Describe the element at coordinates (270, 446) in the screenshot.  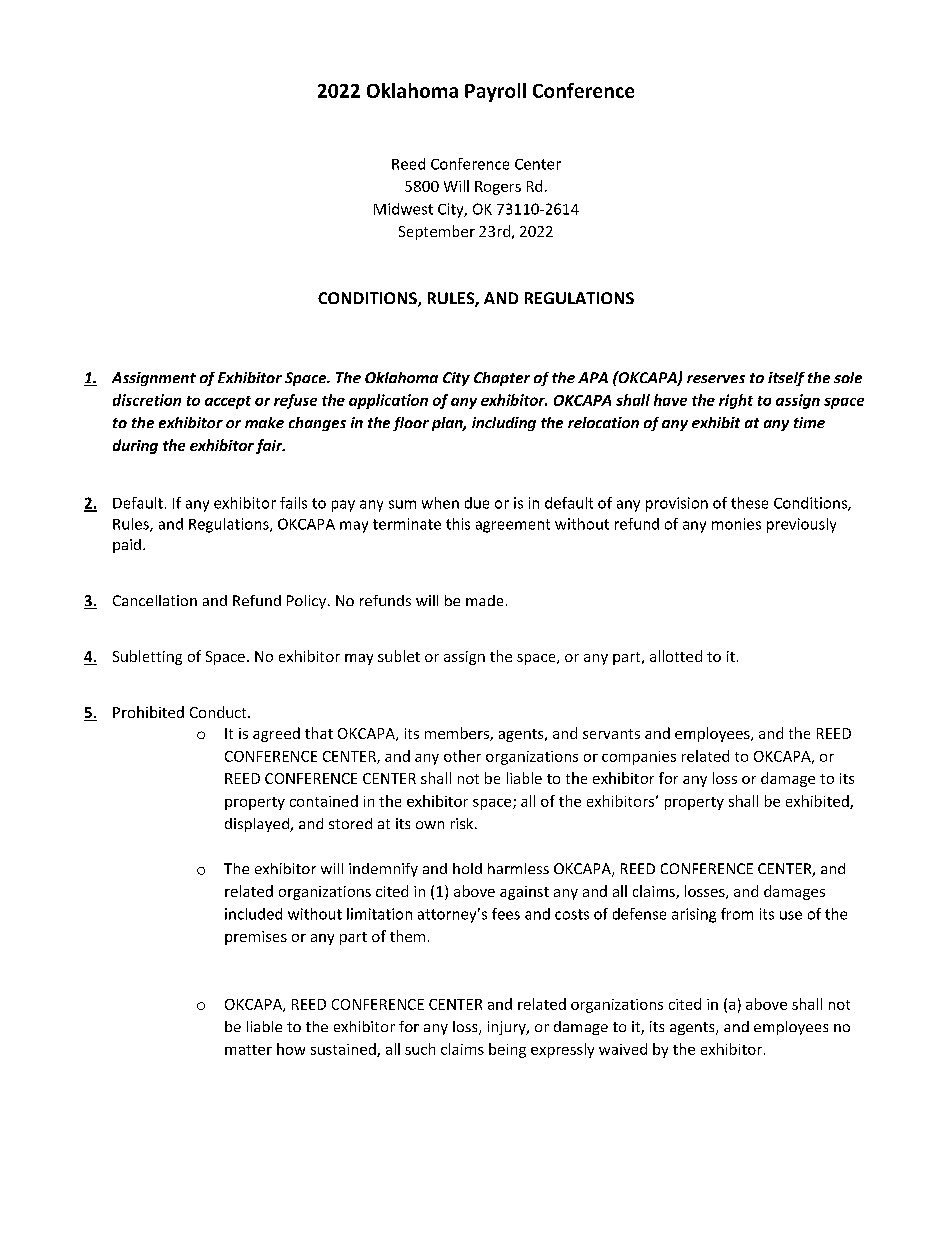
I see `fair` at that location.
